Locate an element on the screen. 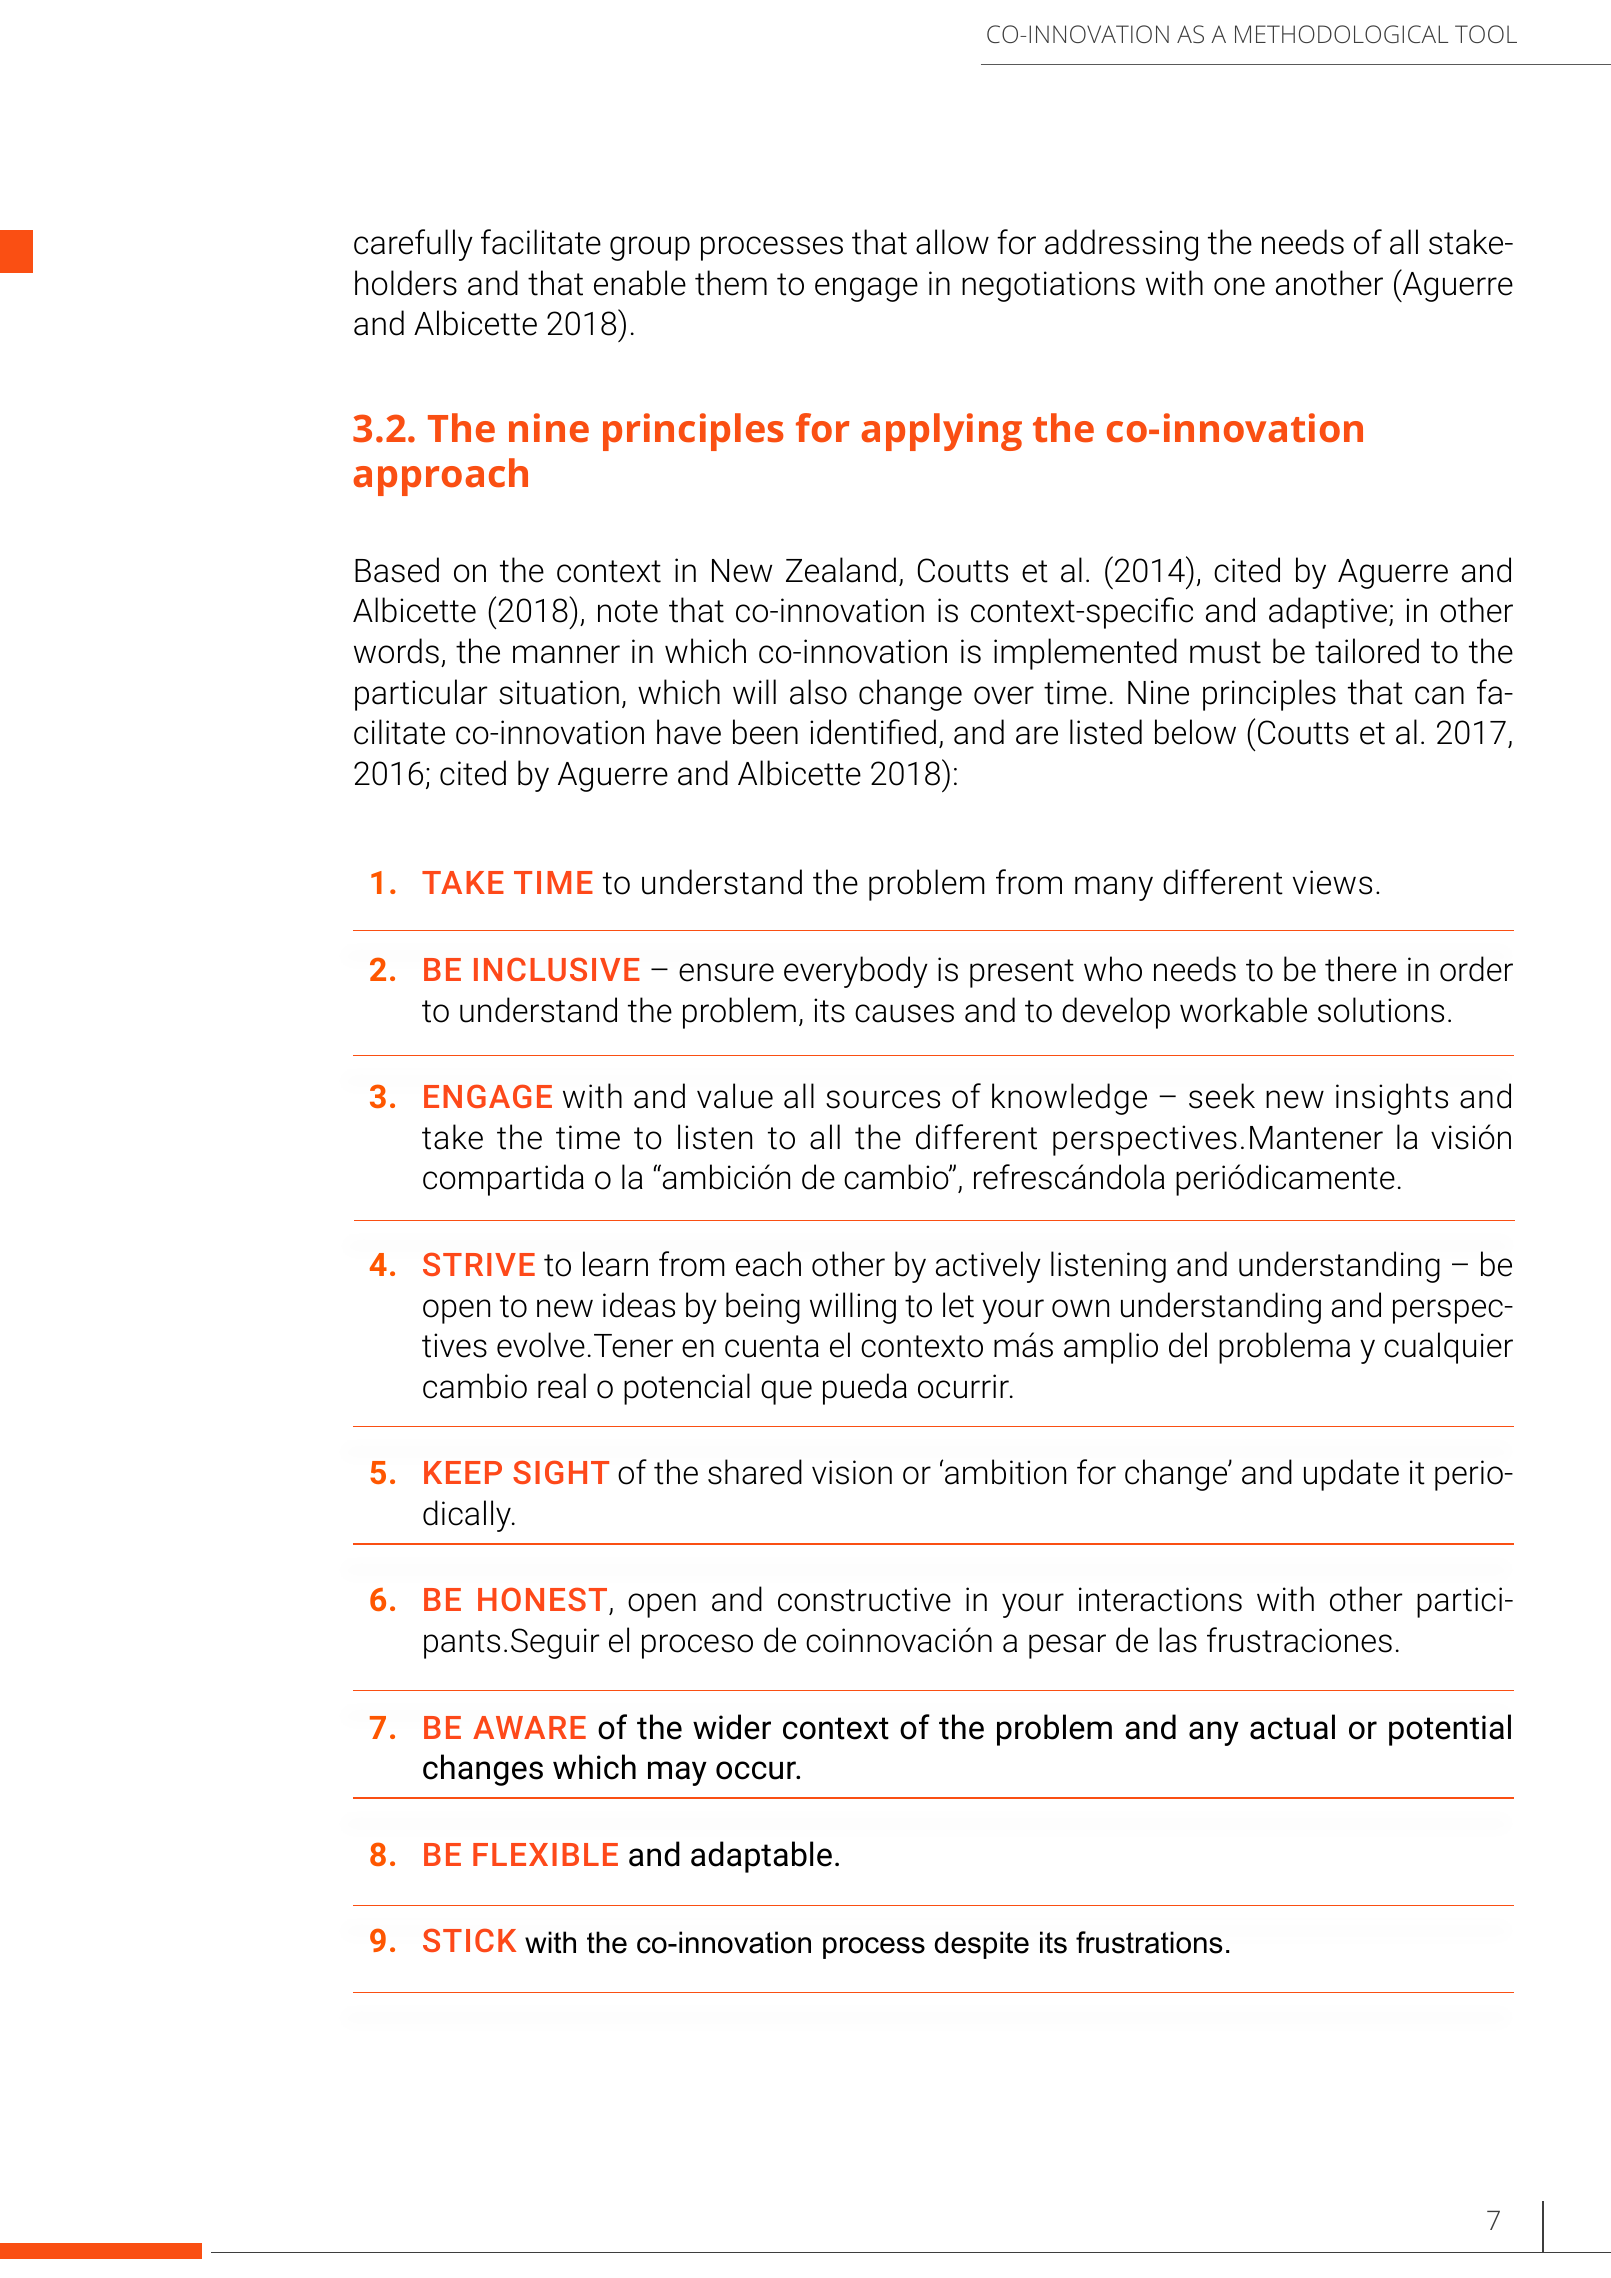 This screenshot has height=2278, width=1611. allow is located at coordinates (952, 242).
